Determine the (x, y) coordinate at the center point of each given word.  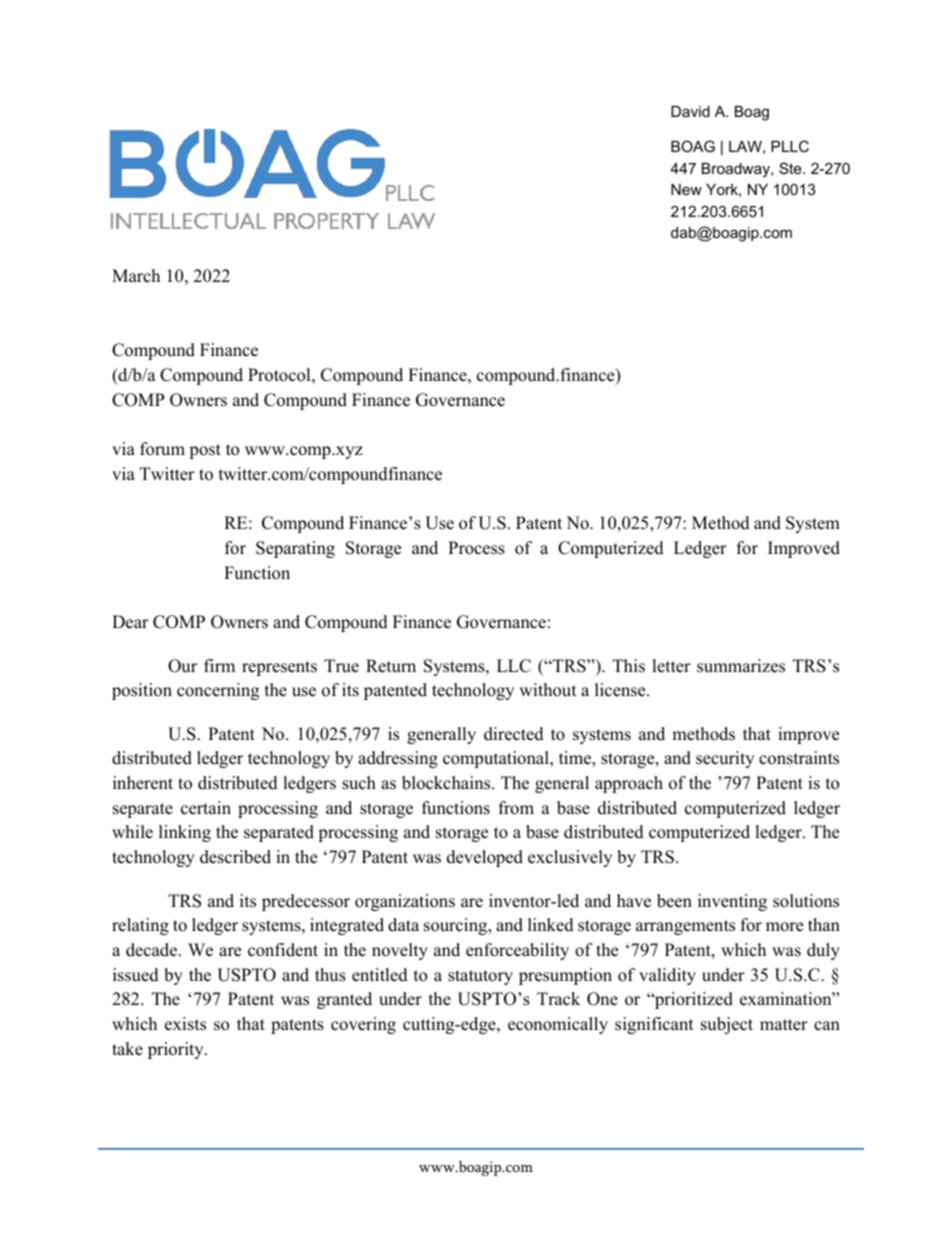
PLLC (790, 146)
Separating (295, 549)
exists (185, 1024)
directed (514, 734)
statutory (480, 977)
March (136, 276)
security (725, 759)
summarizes (741, 666)
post (205, 451)
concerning (218, 691)
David (690, 111)
